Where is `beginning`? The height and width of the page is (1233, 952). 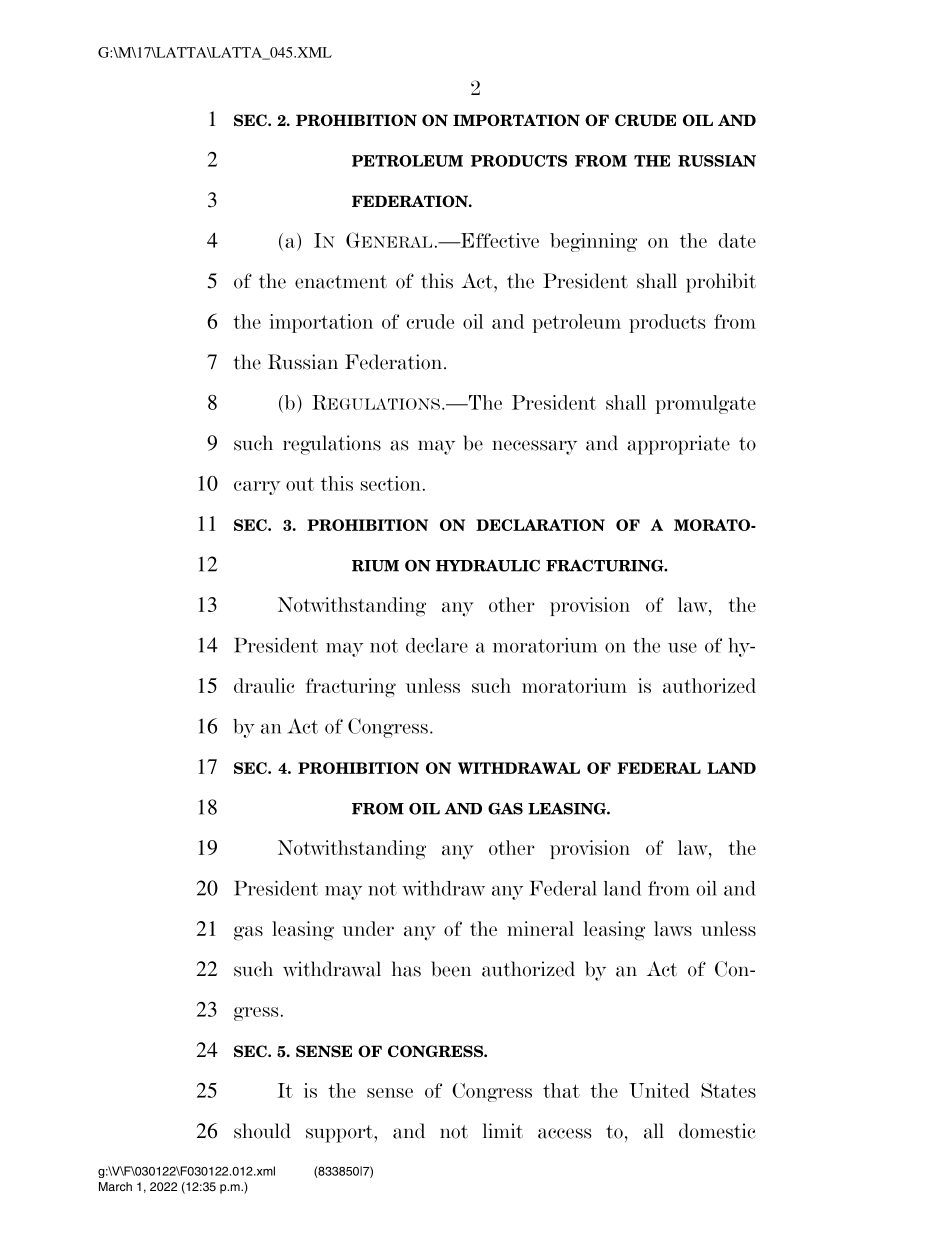 beginning is located at coordinates (593, 242).
